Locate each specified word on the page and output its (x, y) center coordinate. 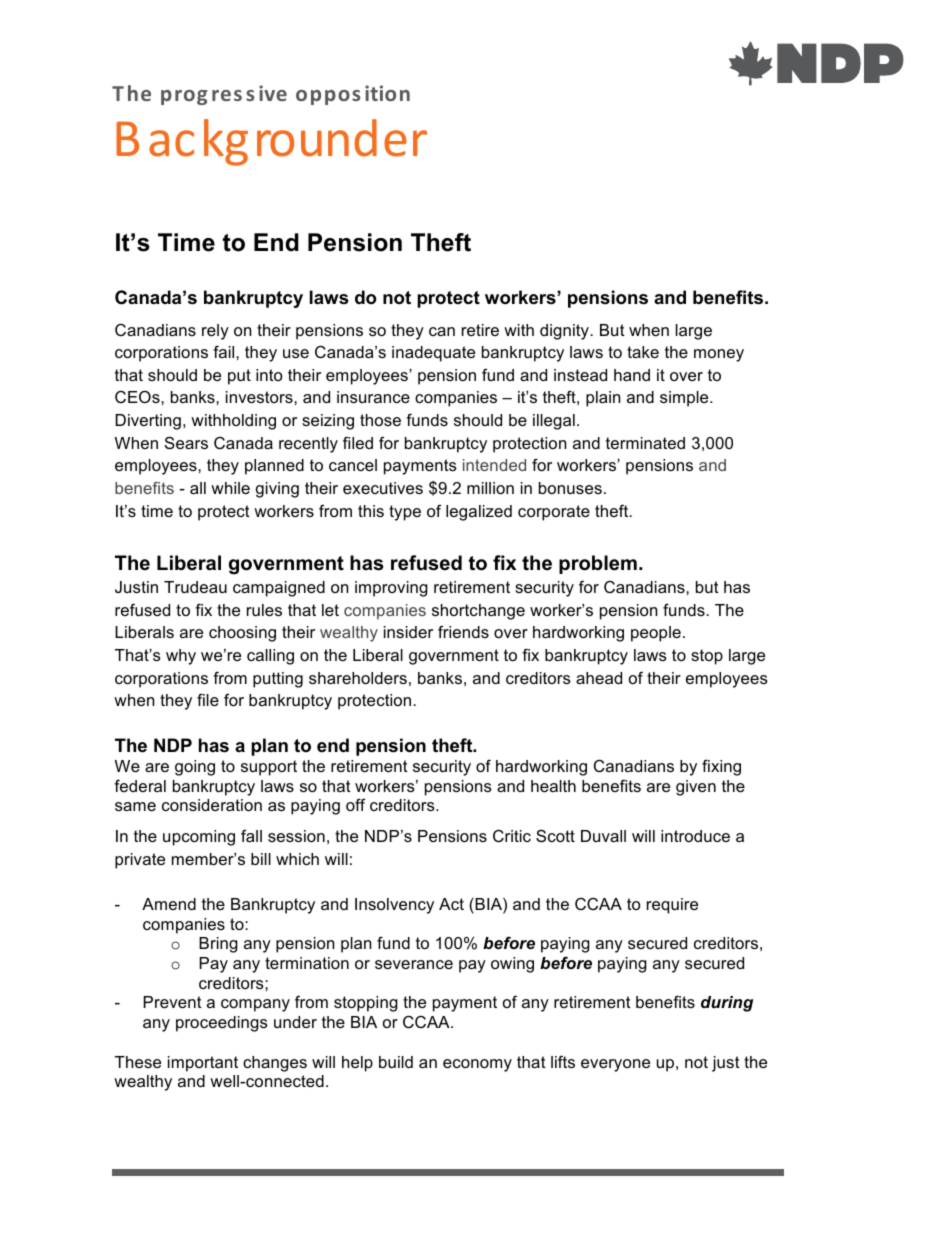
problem (598, 564)
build (396, 1062)
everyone (615, 1065)
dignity (565, 332)
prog (184, 97)
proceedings (222, 1024)
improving (391, 589)
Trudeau (195, 587)
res (227, 95)
